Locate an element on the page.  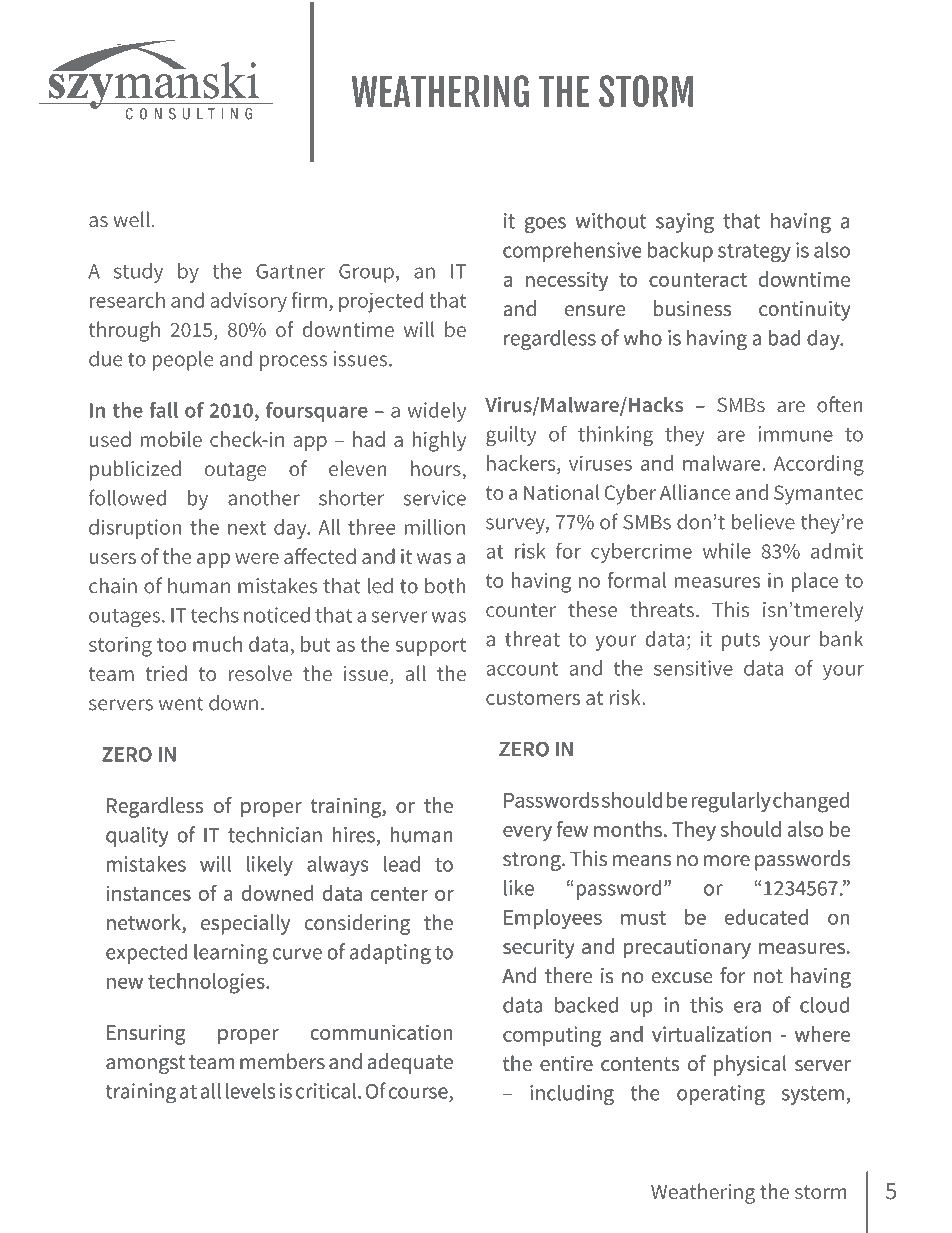
study is located at coordinates (138, 273).
